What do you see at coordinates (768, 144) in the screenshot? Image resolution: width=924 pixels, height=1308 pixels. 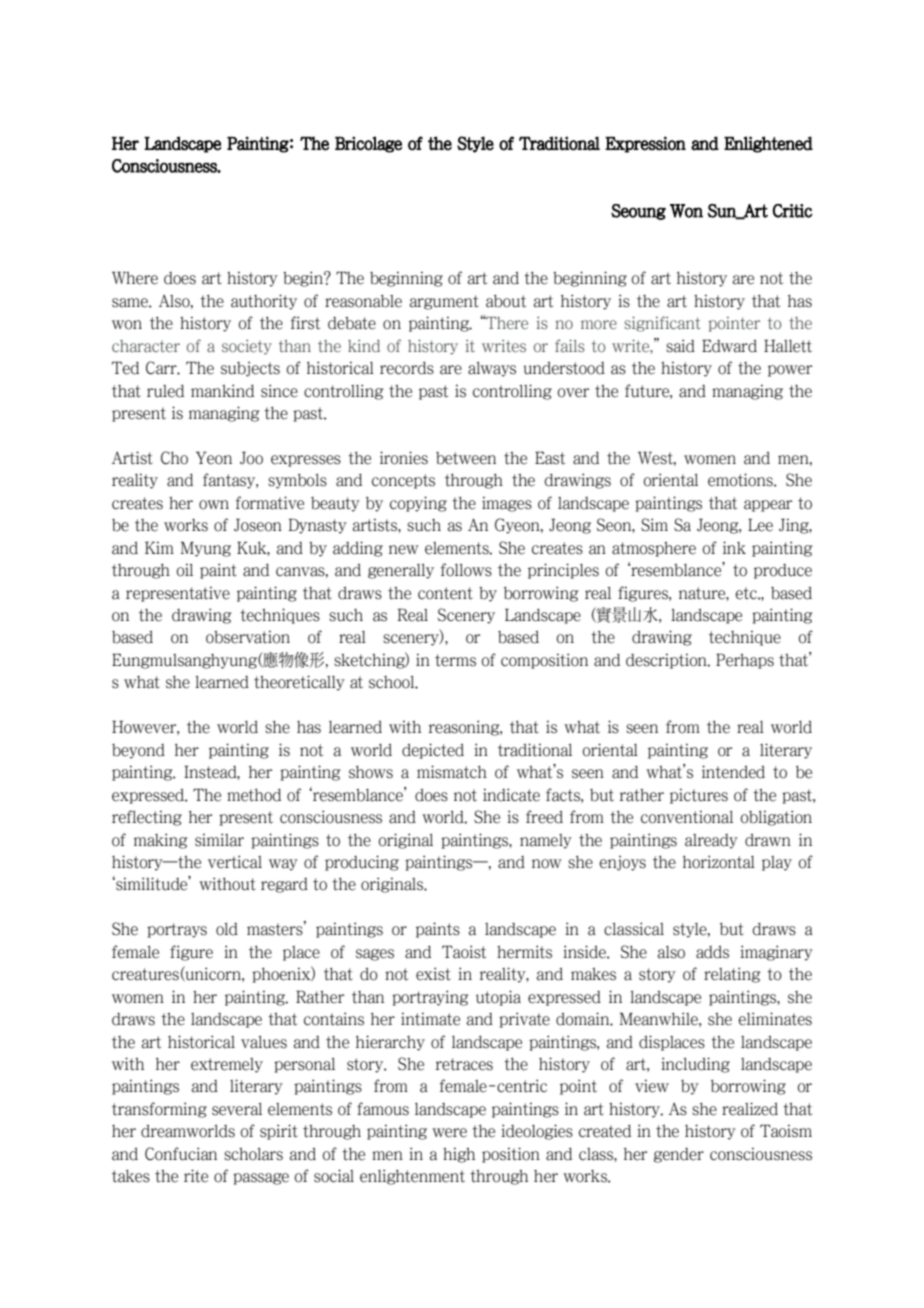 I see `Enlightened` at bounding box center [768, 144].
